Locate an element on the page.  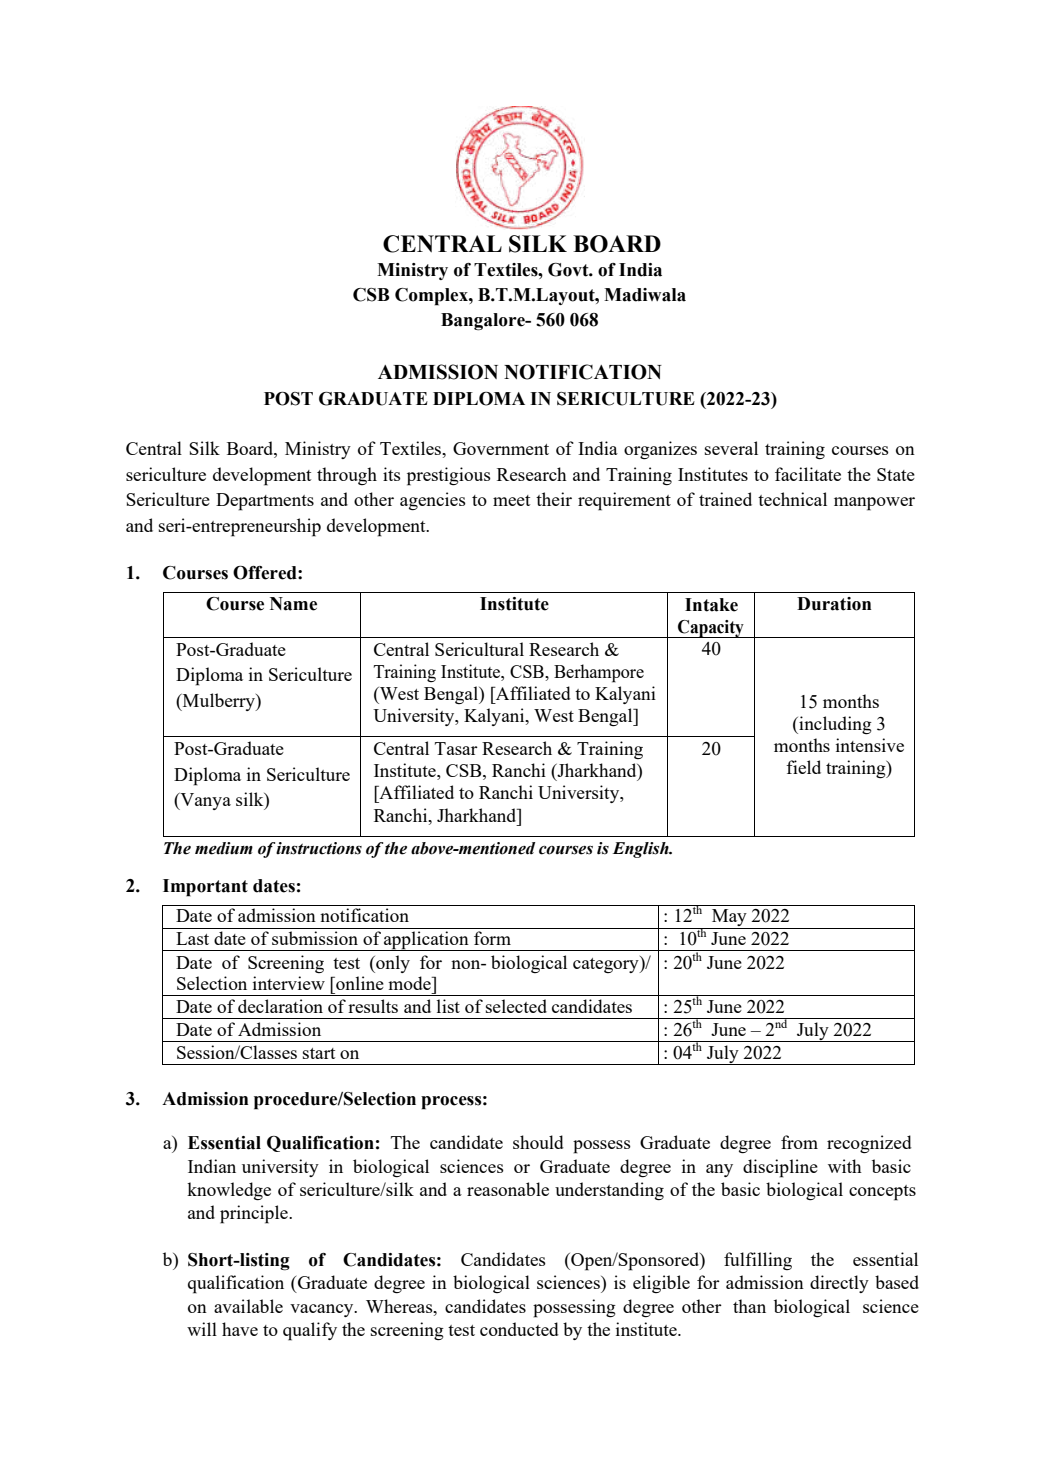
available is located at coordinates (248, 1306).
